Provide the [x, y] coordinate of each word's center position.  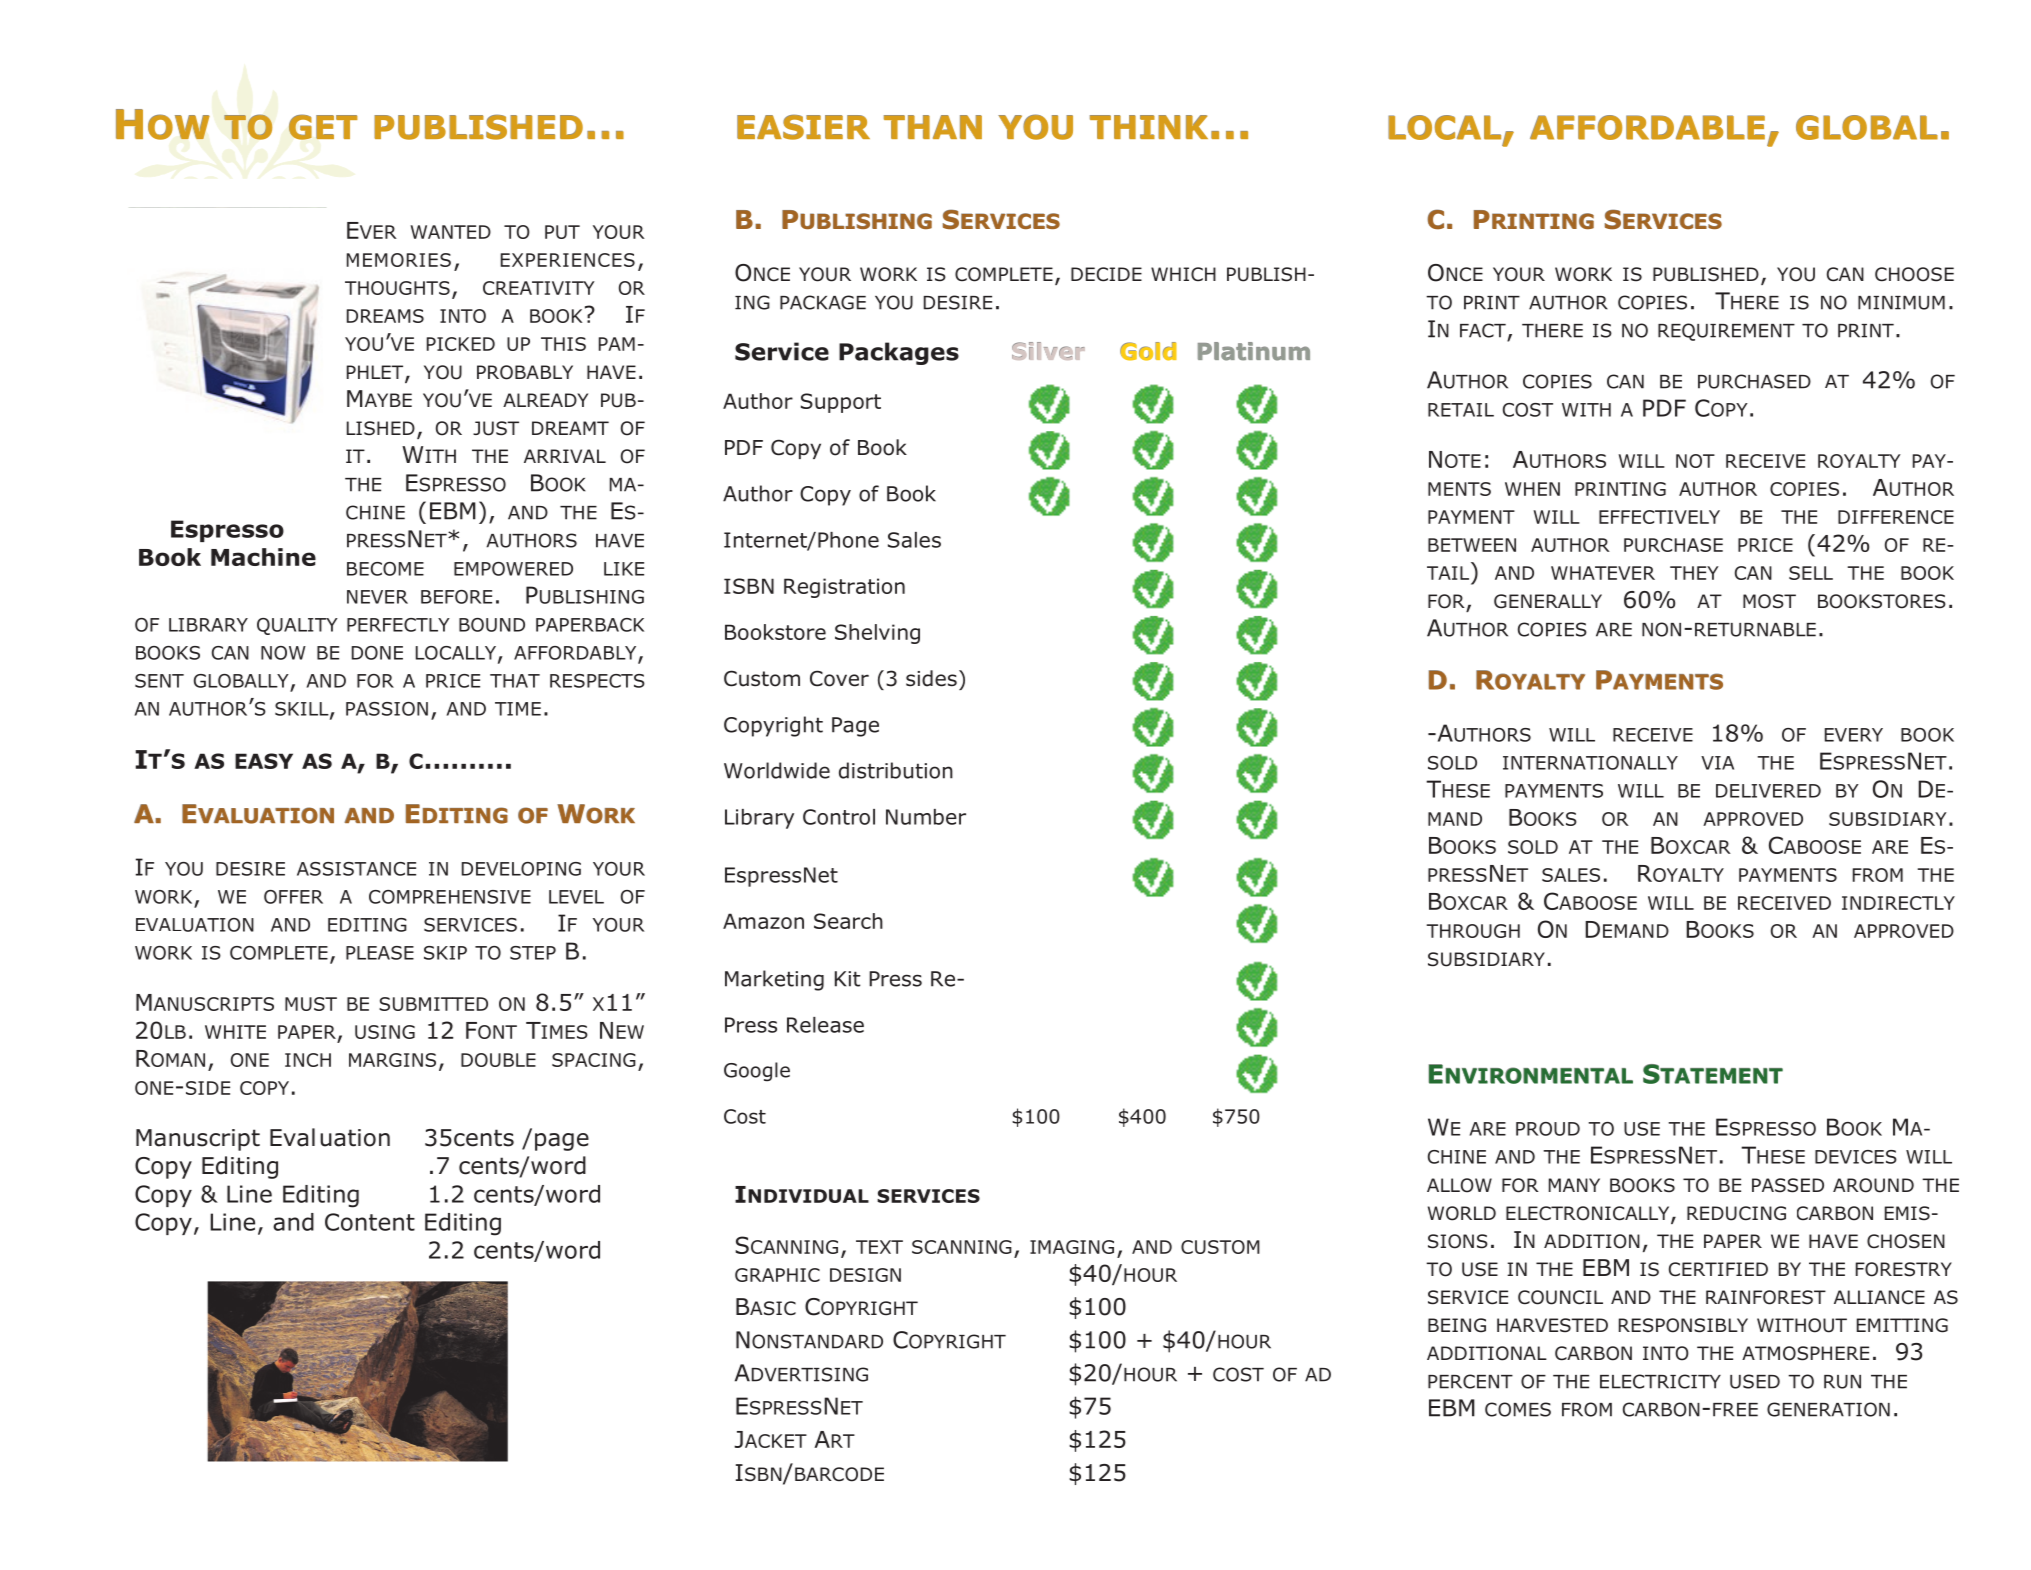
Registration [844, 588]
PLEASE [380, 953]
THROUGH [1473, 931]
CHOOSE [1914, 274]
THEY [1694, 573]
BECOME [385, 569]
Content [370, 1222]
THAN [933, 127]
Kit [847, 979]
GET [323, 127]
